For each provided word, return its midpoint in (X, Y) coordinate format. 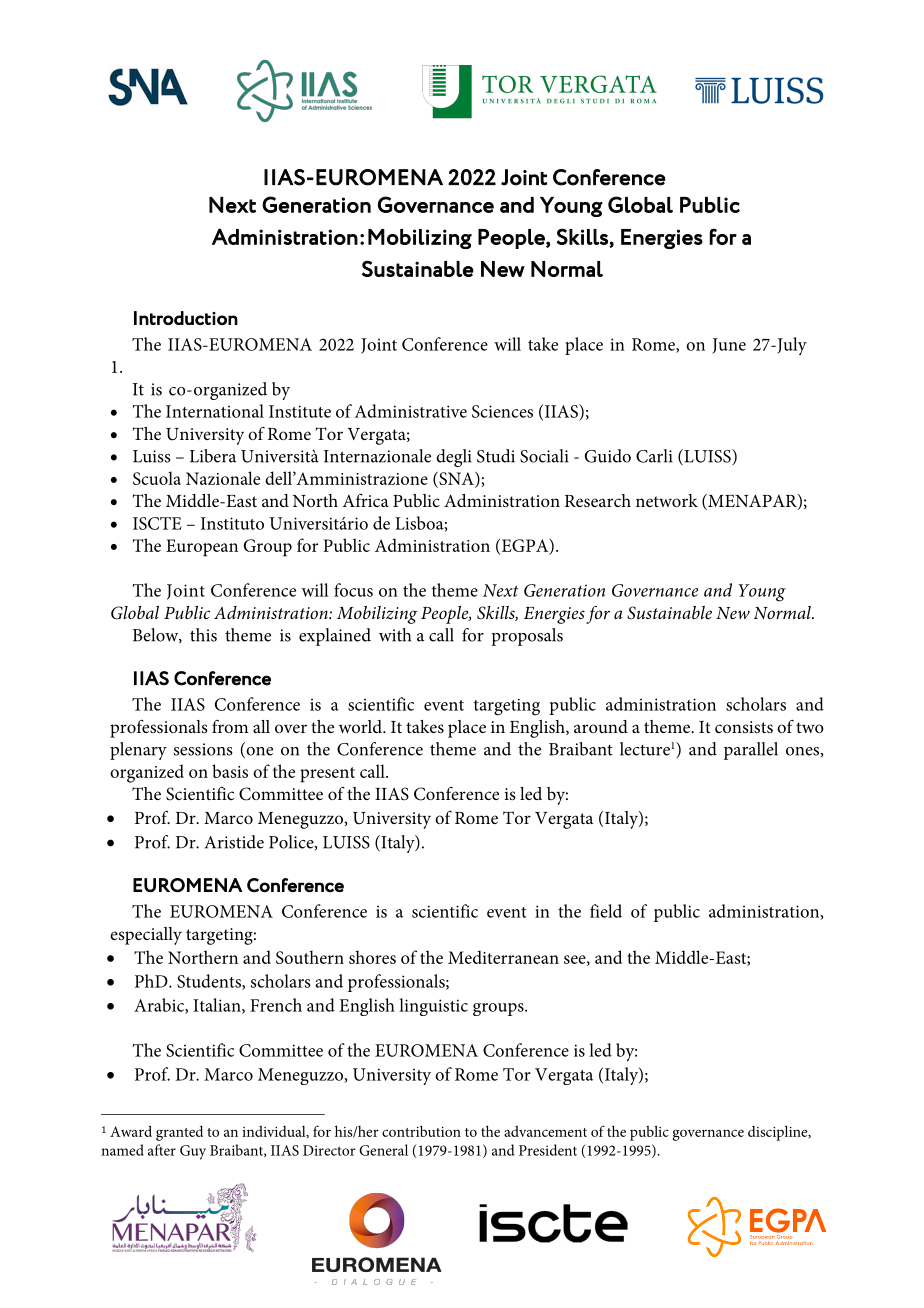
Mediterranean (503, 957)
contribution (421, 1131)
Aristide (234, 842)
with (395, 635)
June (729, 346)
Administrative (411, 411)
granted (179, 1133)
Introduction (186, 318)
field (606, 911)
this (203, 635)
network (667, 500)
